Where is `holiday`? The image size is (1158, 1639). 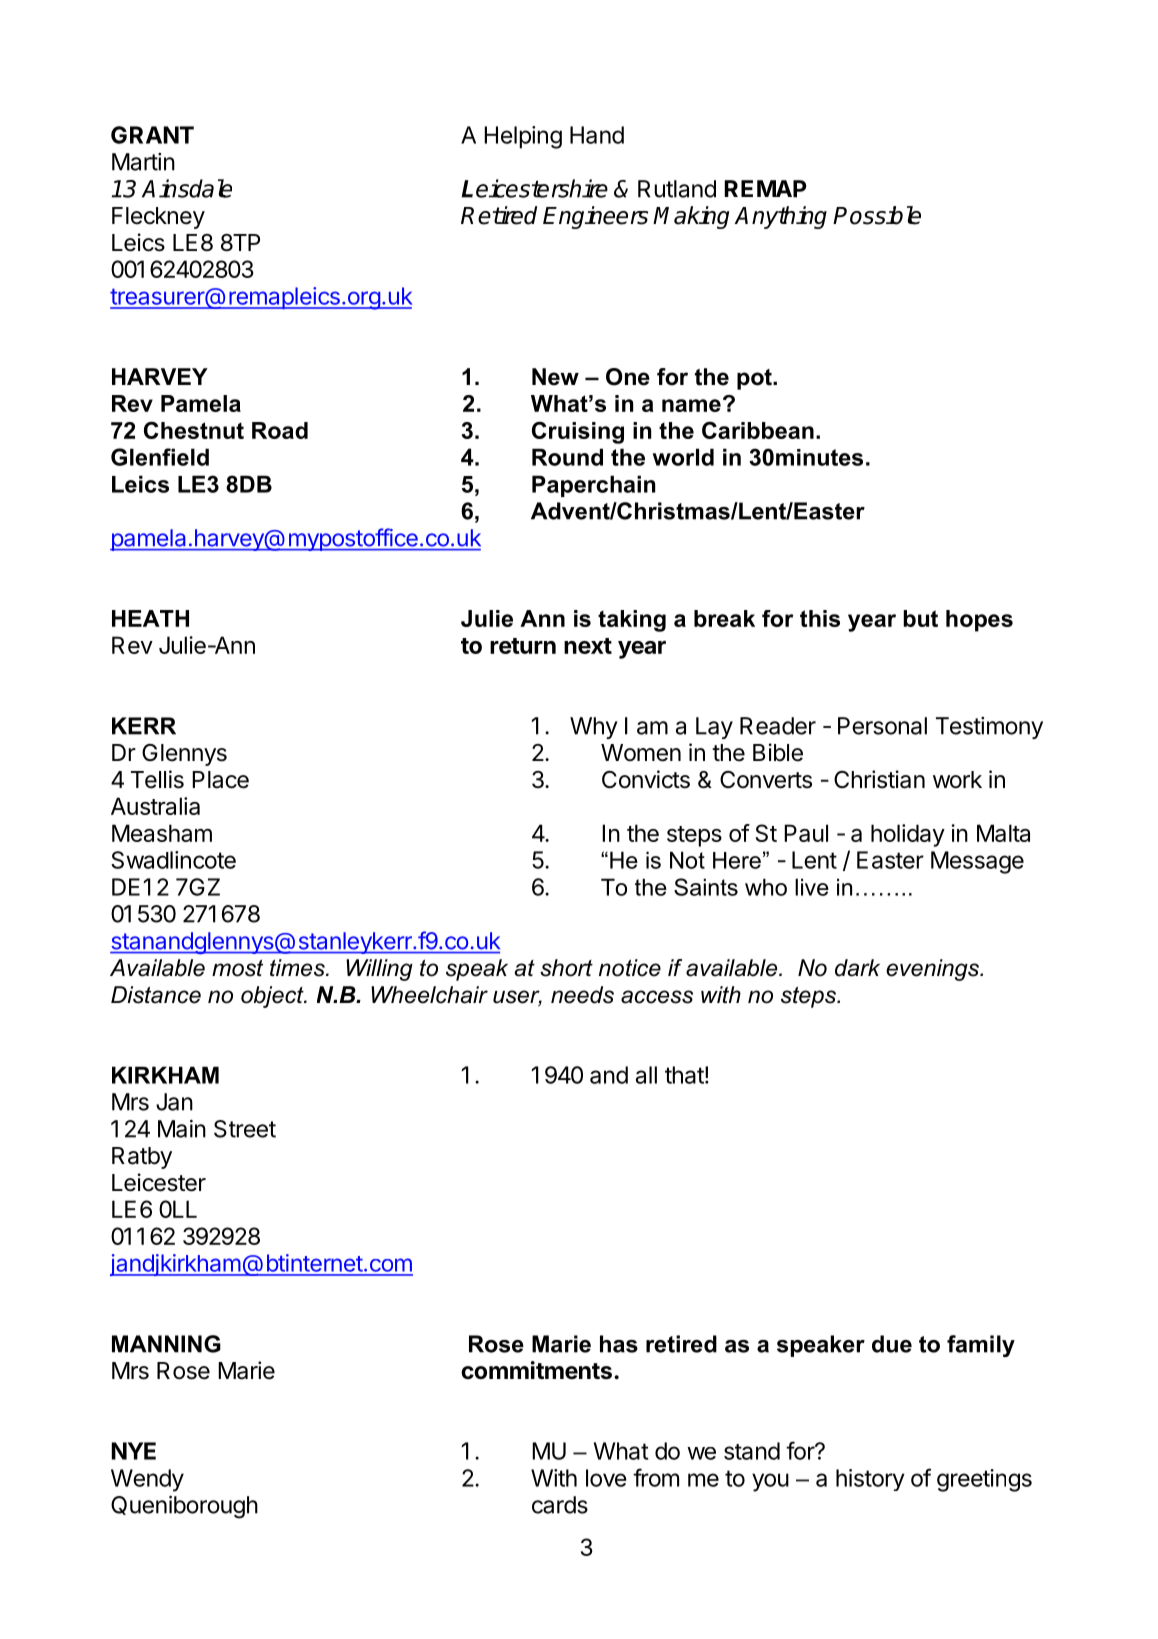 holiday is located at coordinates (908, 835).
